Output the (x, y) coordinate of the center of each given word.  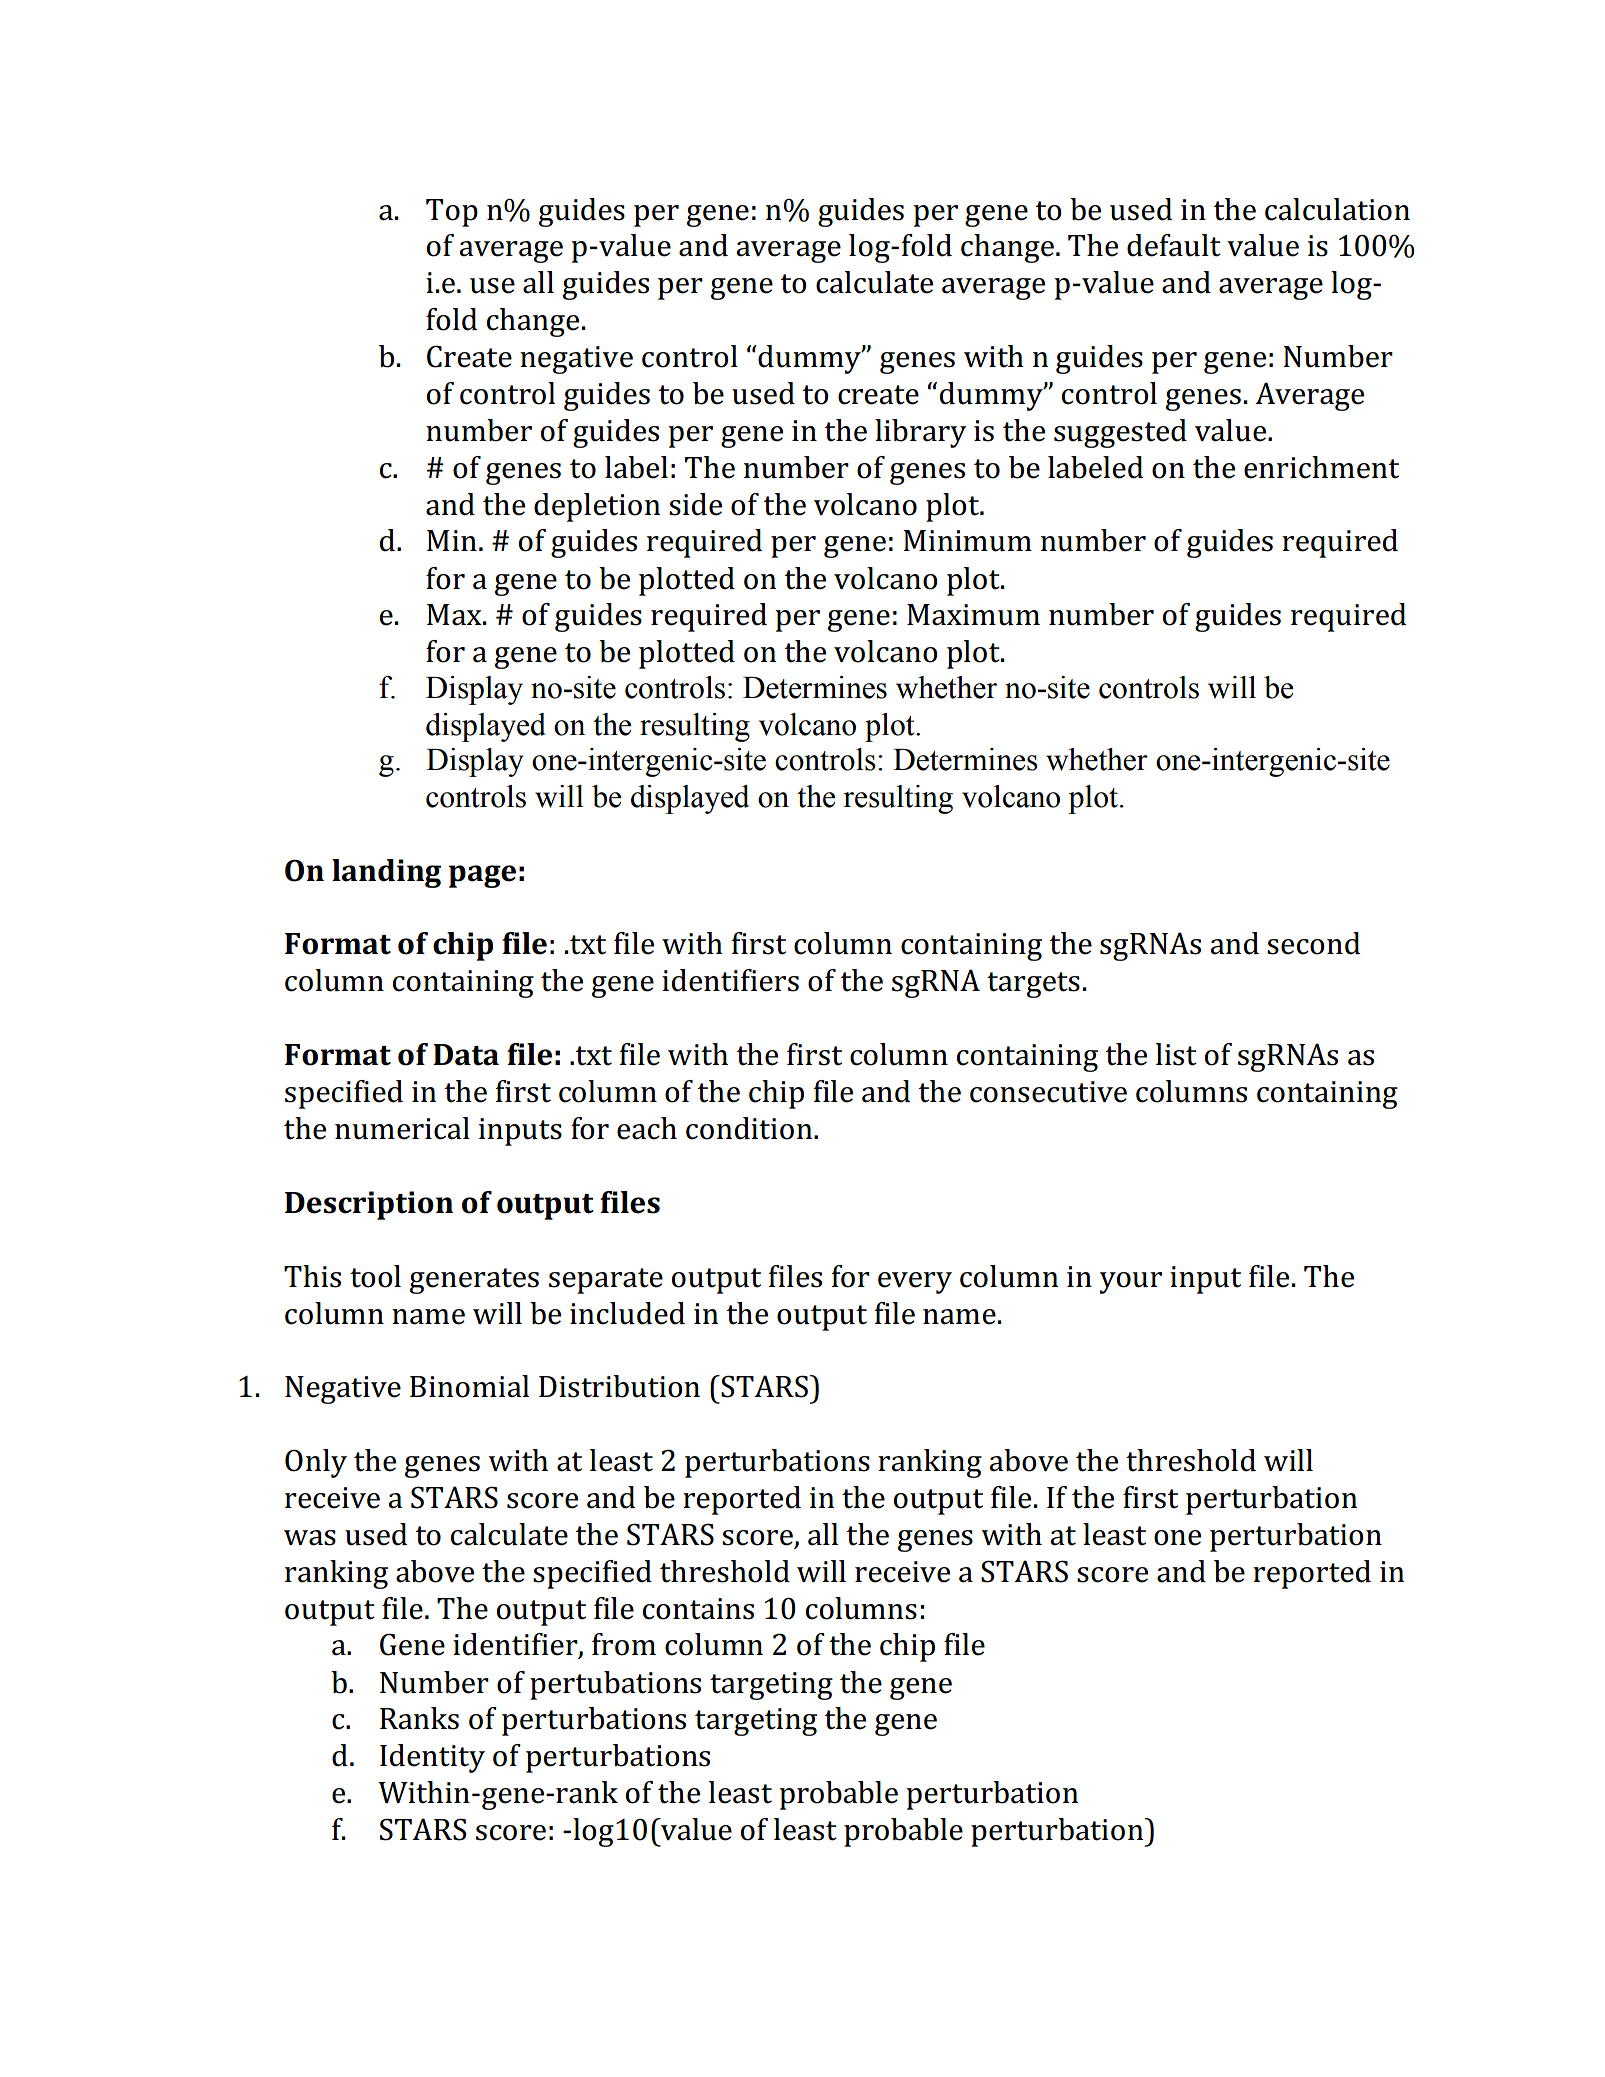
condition (750, 1128)
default (1174, 245)
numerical (402, 1128)
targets (1033, 985)
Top (452, 213)
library (921, 433)
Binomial (469, 1386)
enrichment (1321, 467)
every (915, 1283)
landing (386, 873)
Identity (432, 1758)
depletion (597, 507)
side (695, 504)
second (1313, 943)
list (1176, 1054)
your (1131, 1283)
